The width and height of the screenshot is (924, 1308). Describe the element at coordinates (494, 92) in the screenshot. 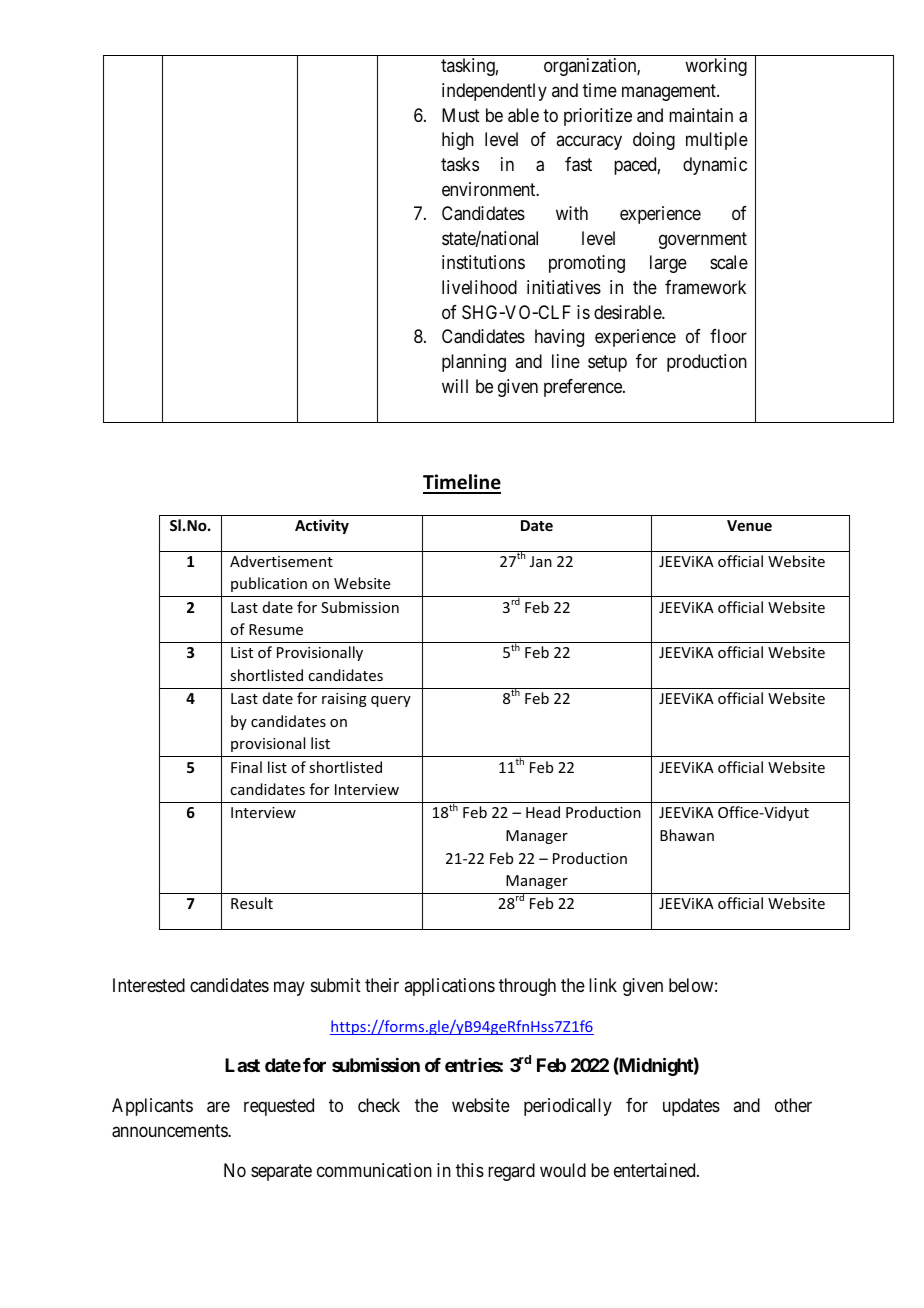

I see `independently` at that location.
